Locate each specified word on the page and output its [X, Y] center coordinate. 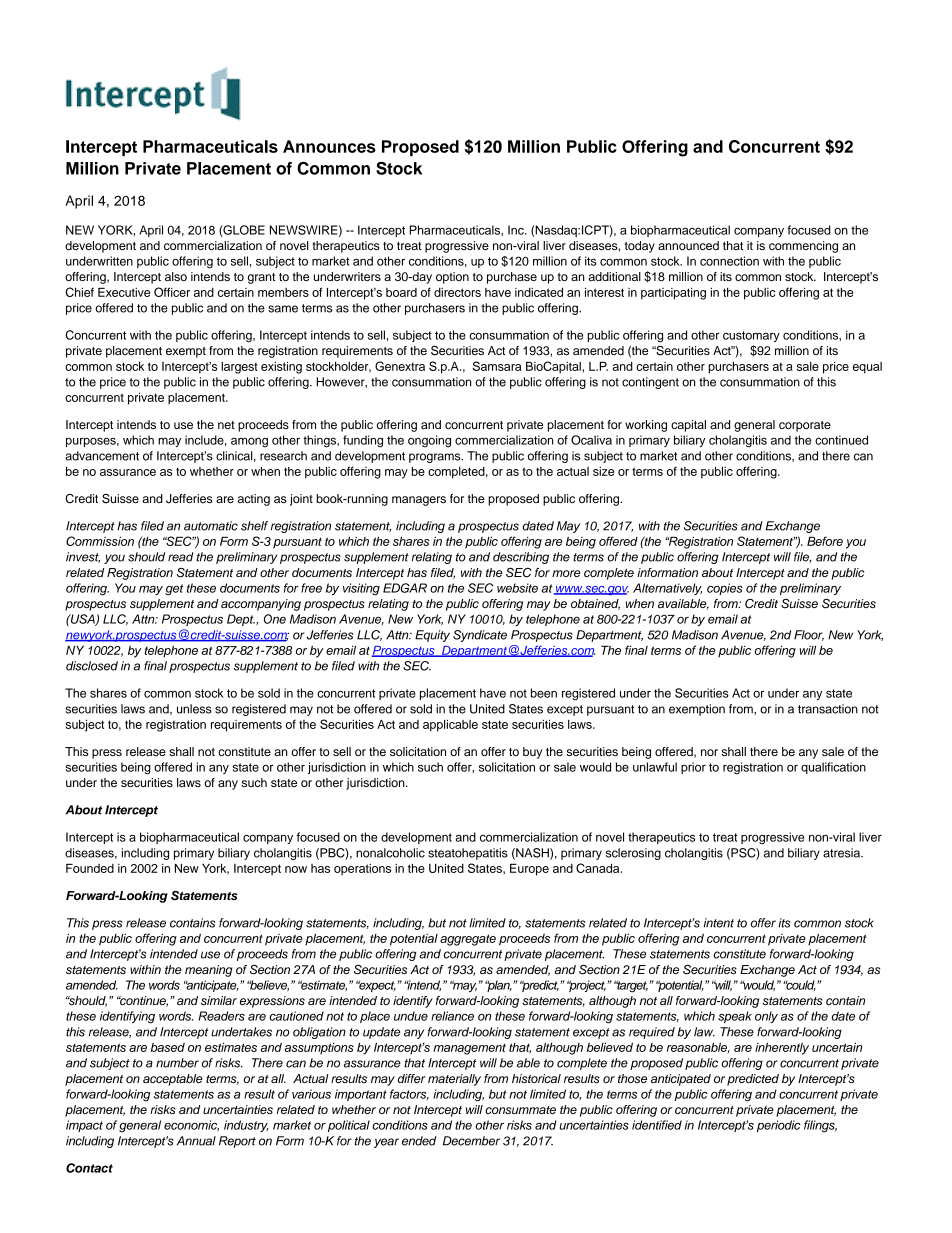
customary [751, 336]
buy [532, 753]
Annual [196, 1141]
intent [719, 923]
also [176, 276]
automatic [211, 526]
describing [521, 558]
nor [709, 752]
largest [239, 368]
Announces [329, 146]
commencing [803, 247]
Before [825, 541]
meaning [209, 971]
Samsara [497, 366]
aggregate [468, 940]
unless [194, 709]
